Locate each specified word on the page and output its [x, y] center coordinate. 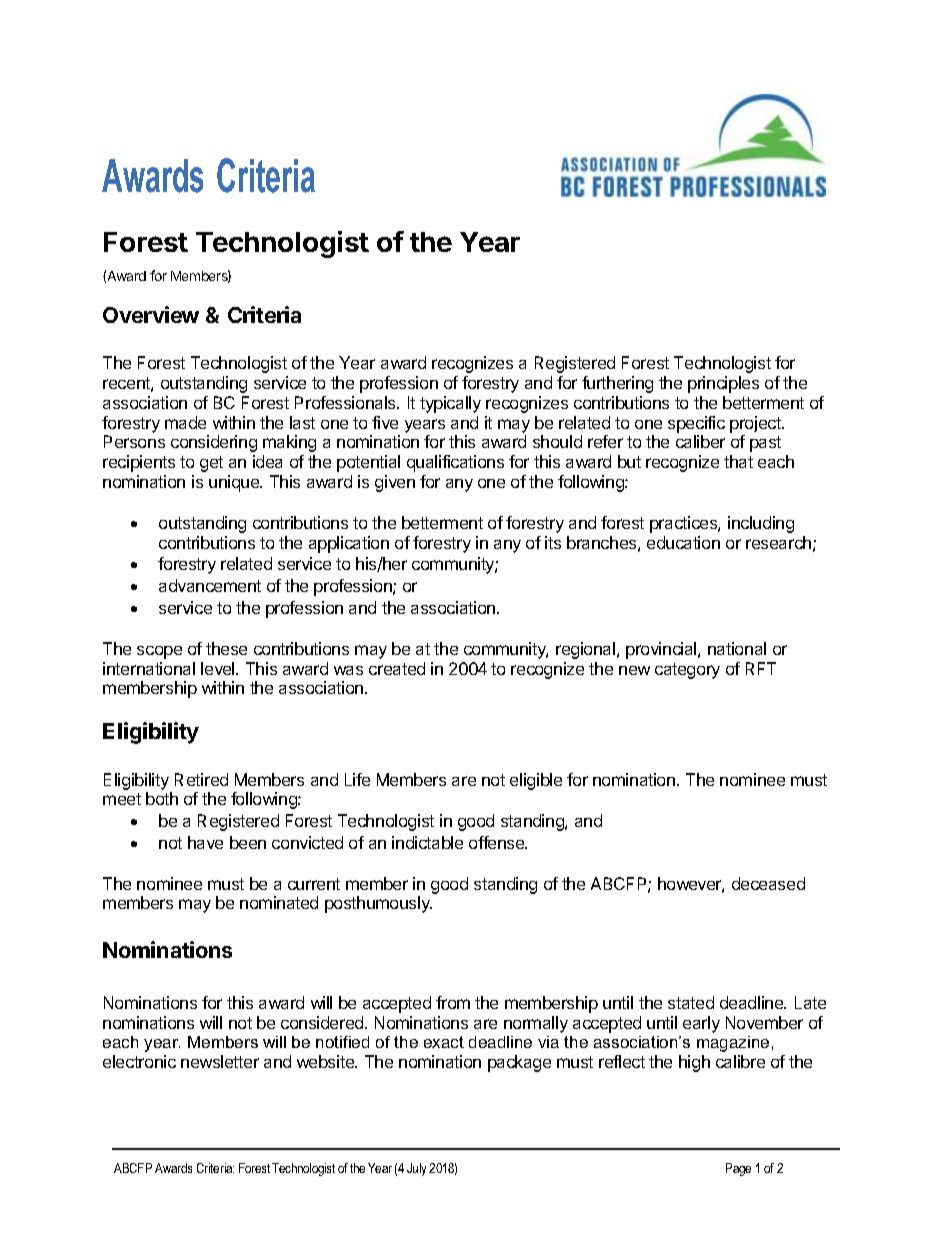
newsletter [220, 1061]
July [416, 1169]
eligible [536, 781]
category [687, 671]
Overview [151, 314]
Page [738, 1169]
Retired [201, 779]
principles [723, 384]
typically [450, 404]
